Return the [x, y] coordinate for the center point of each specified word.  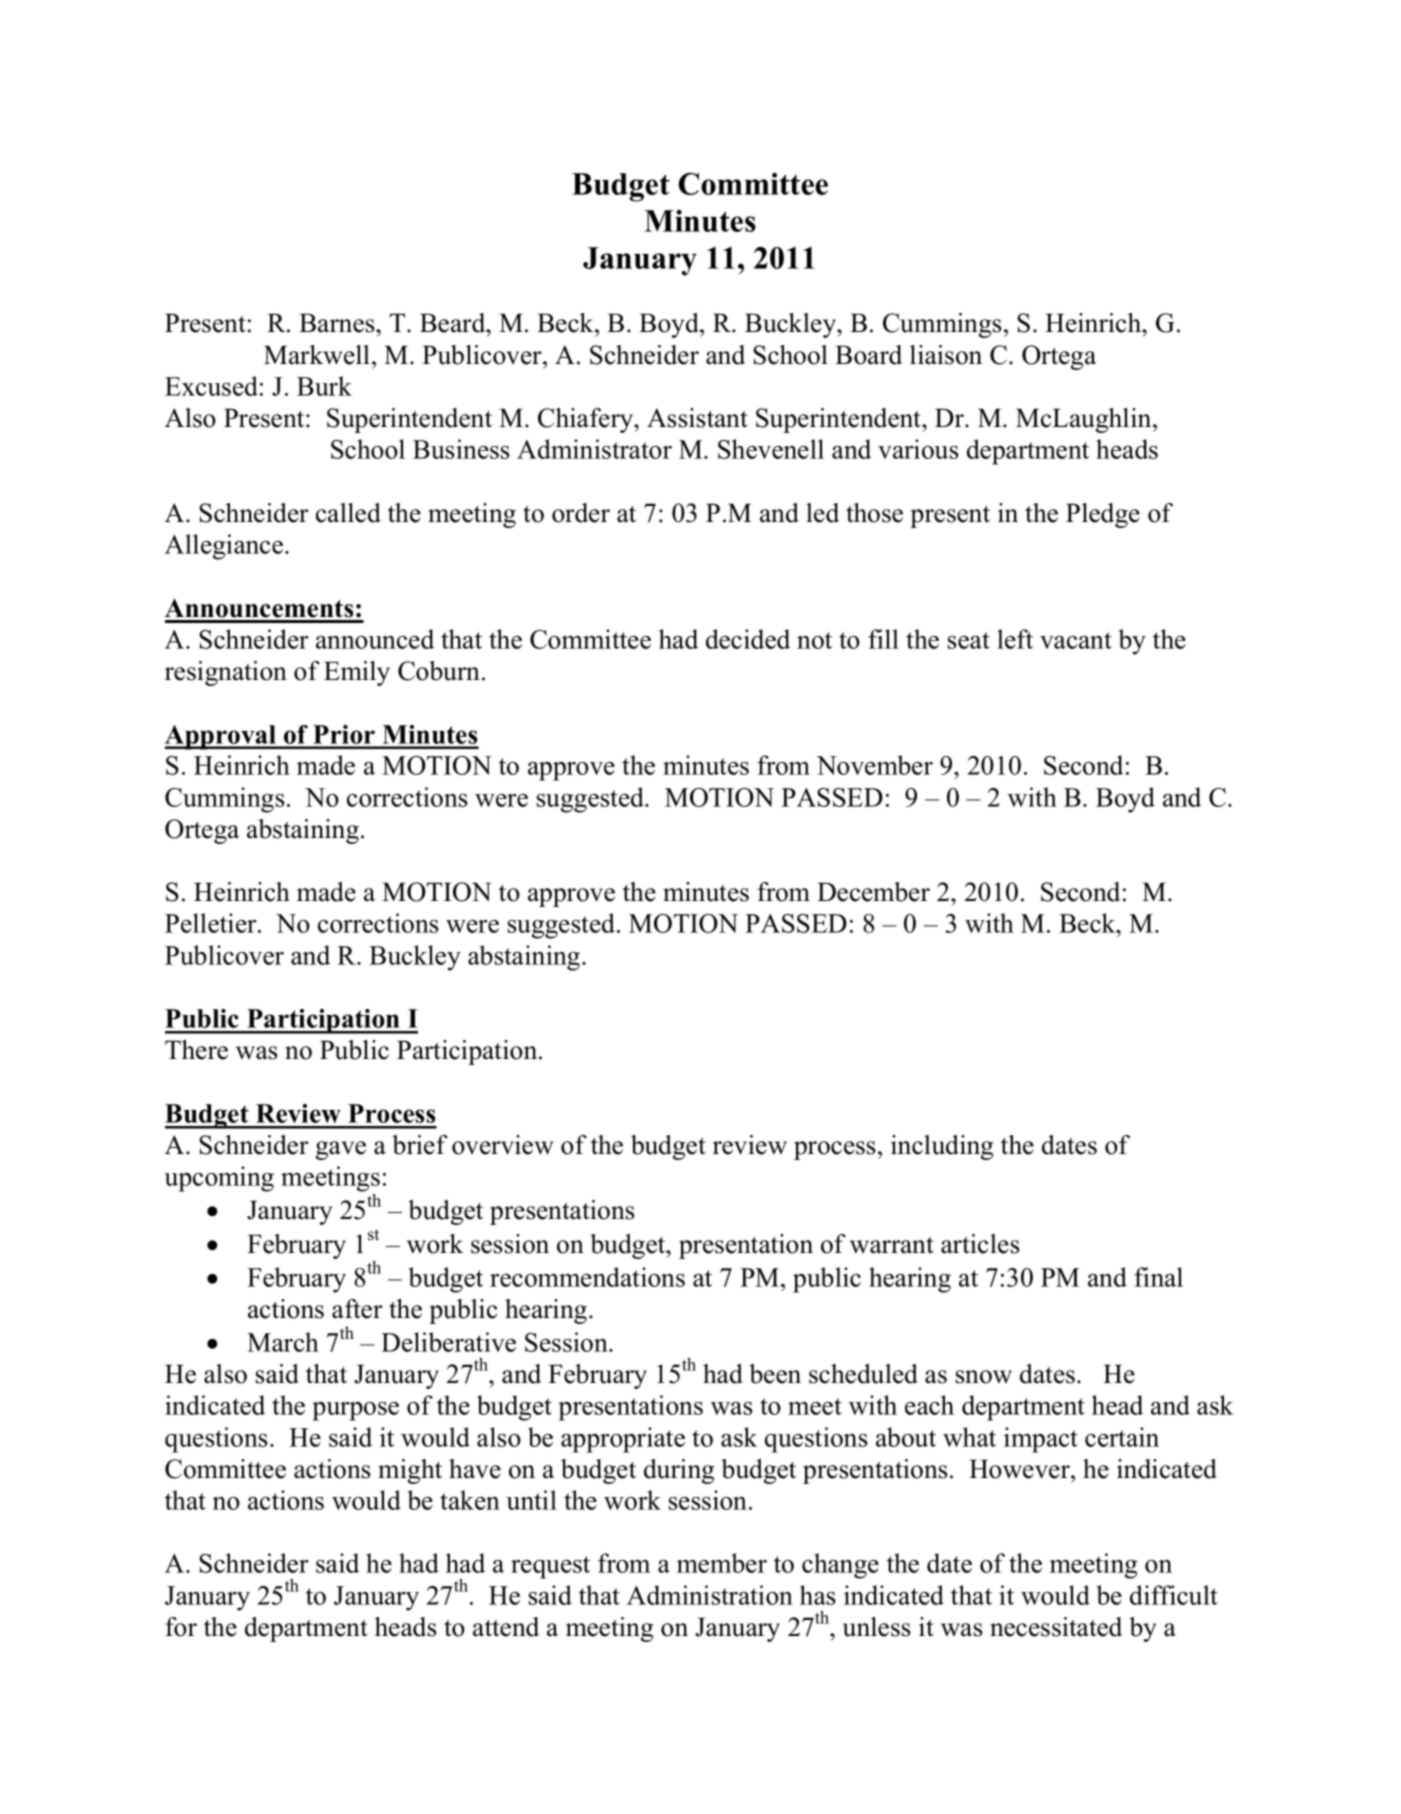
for [181, 1627]
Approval [221, 737]
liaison [946, 355]
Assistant [697, 418]
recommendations [587, 1277]
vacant [1076, 640]
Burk [324, 386]
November [875, 765]
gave [341, 1150]
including [942, 1147]
